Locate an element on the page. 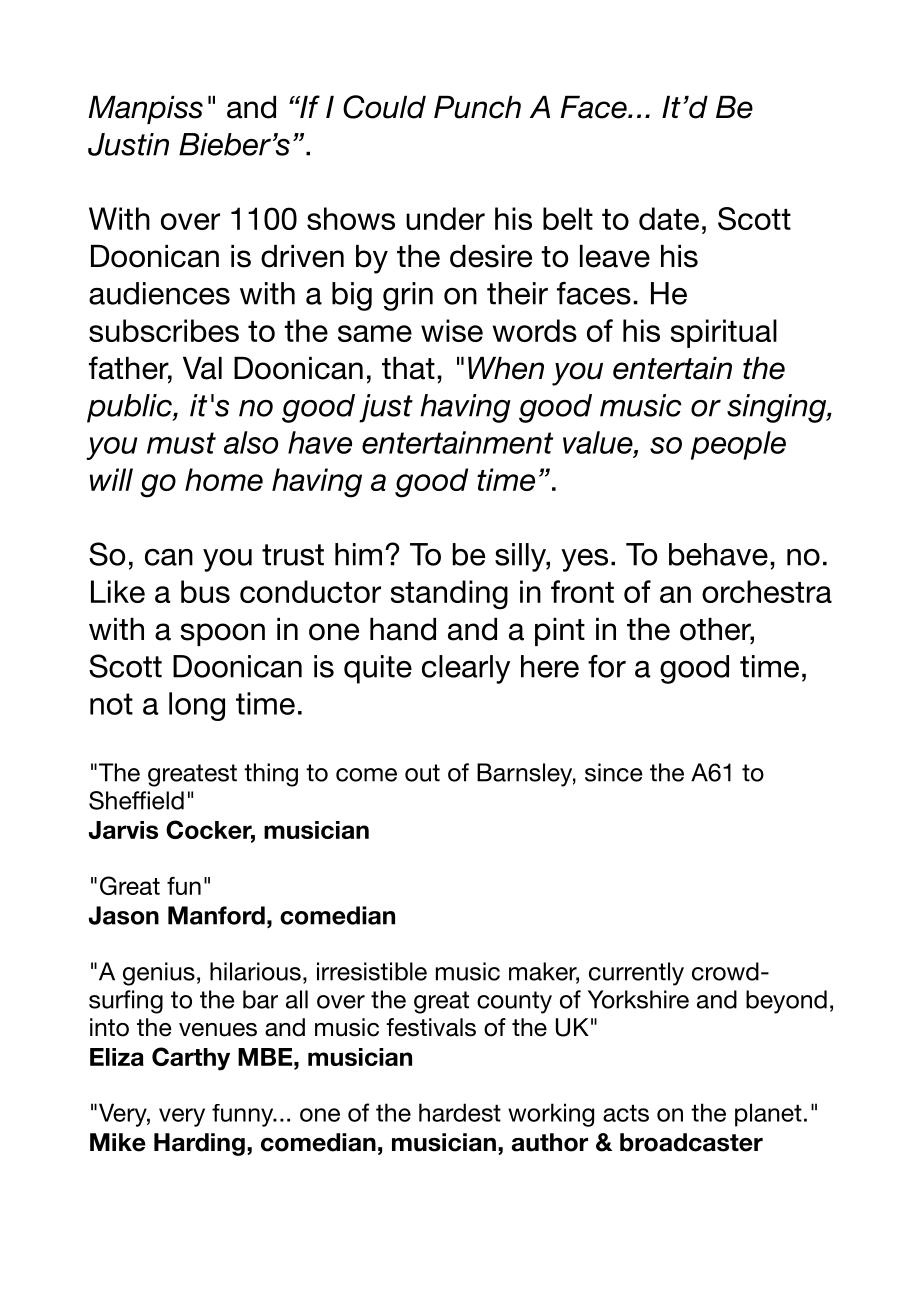  driven is located at coordinates (302, 256).
